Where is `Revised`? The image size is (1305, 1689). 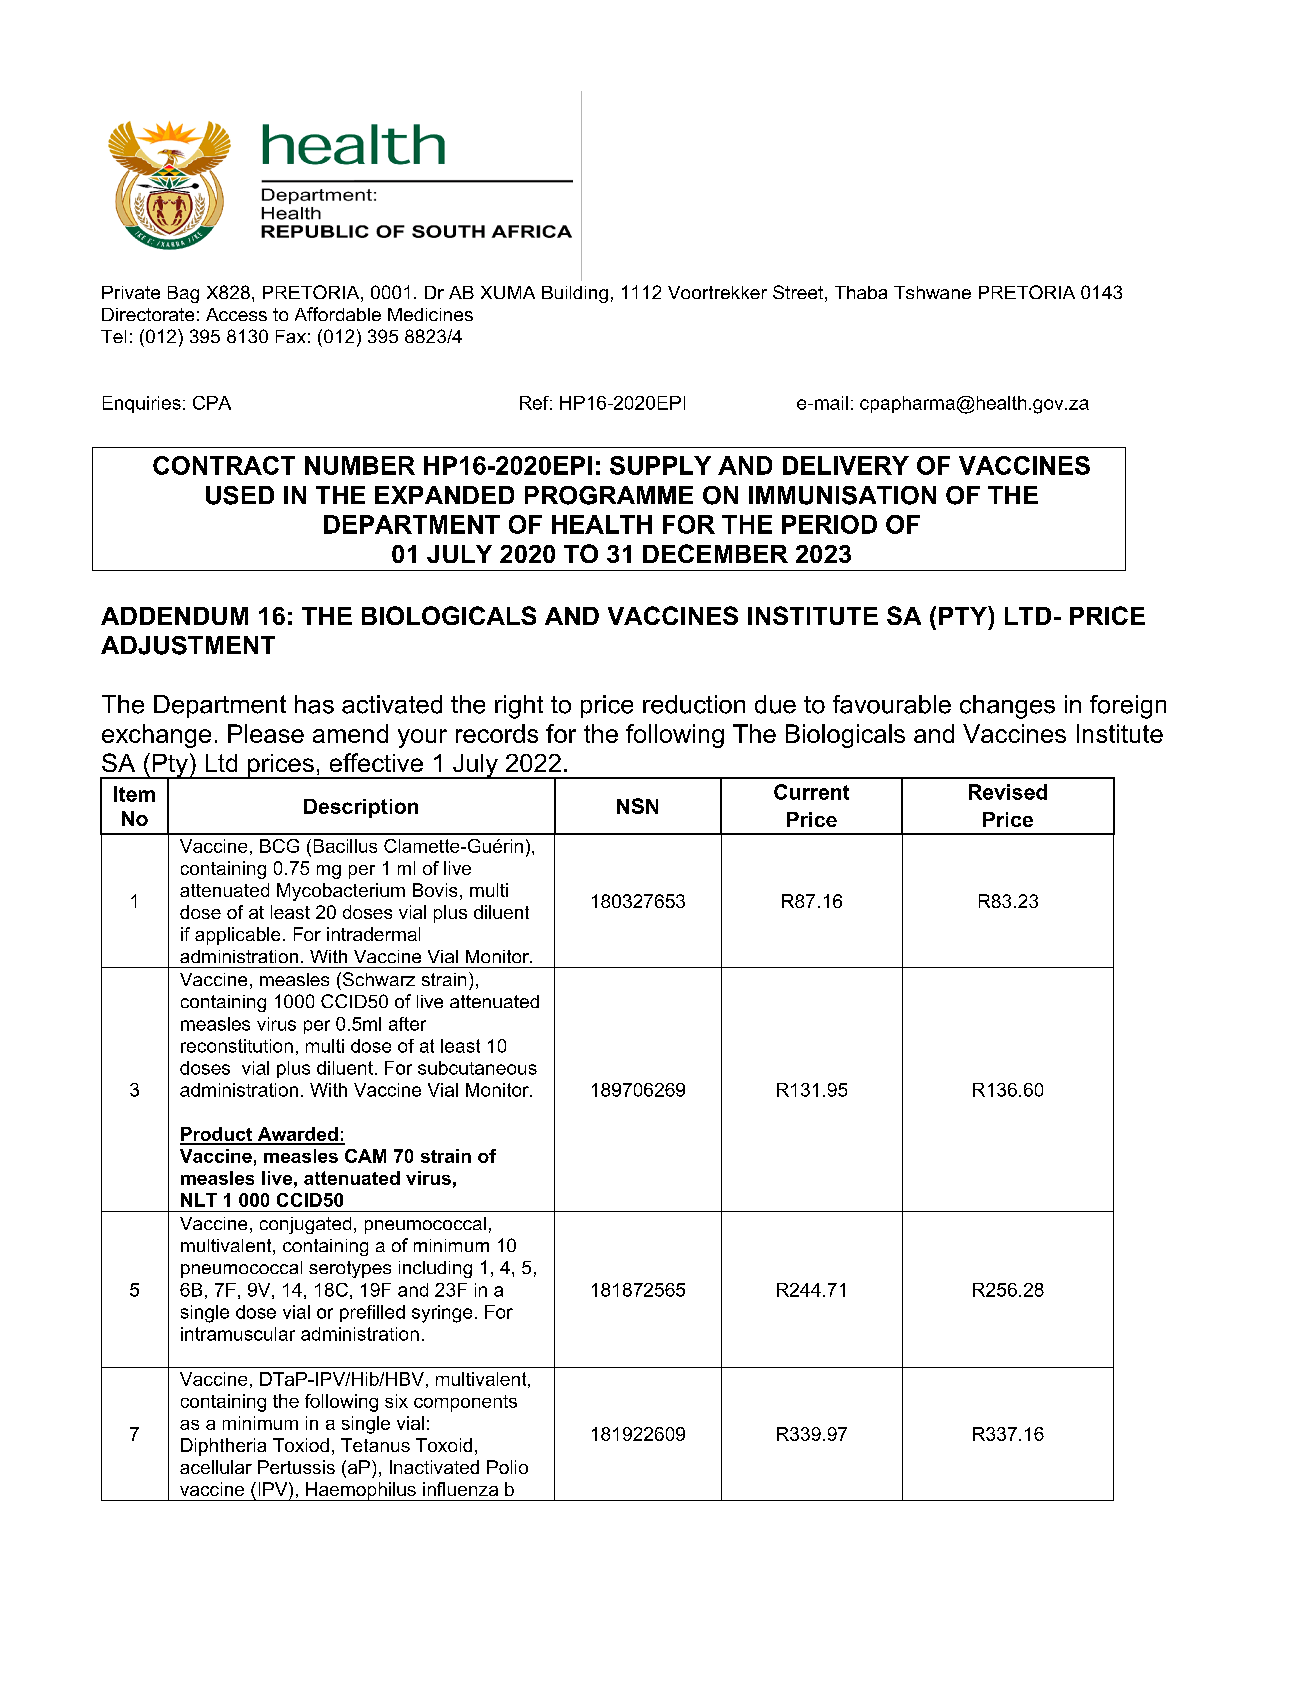 Revised is located at coordinates (1008, 792).
